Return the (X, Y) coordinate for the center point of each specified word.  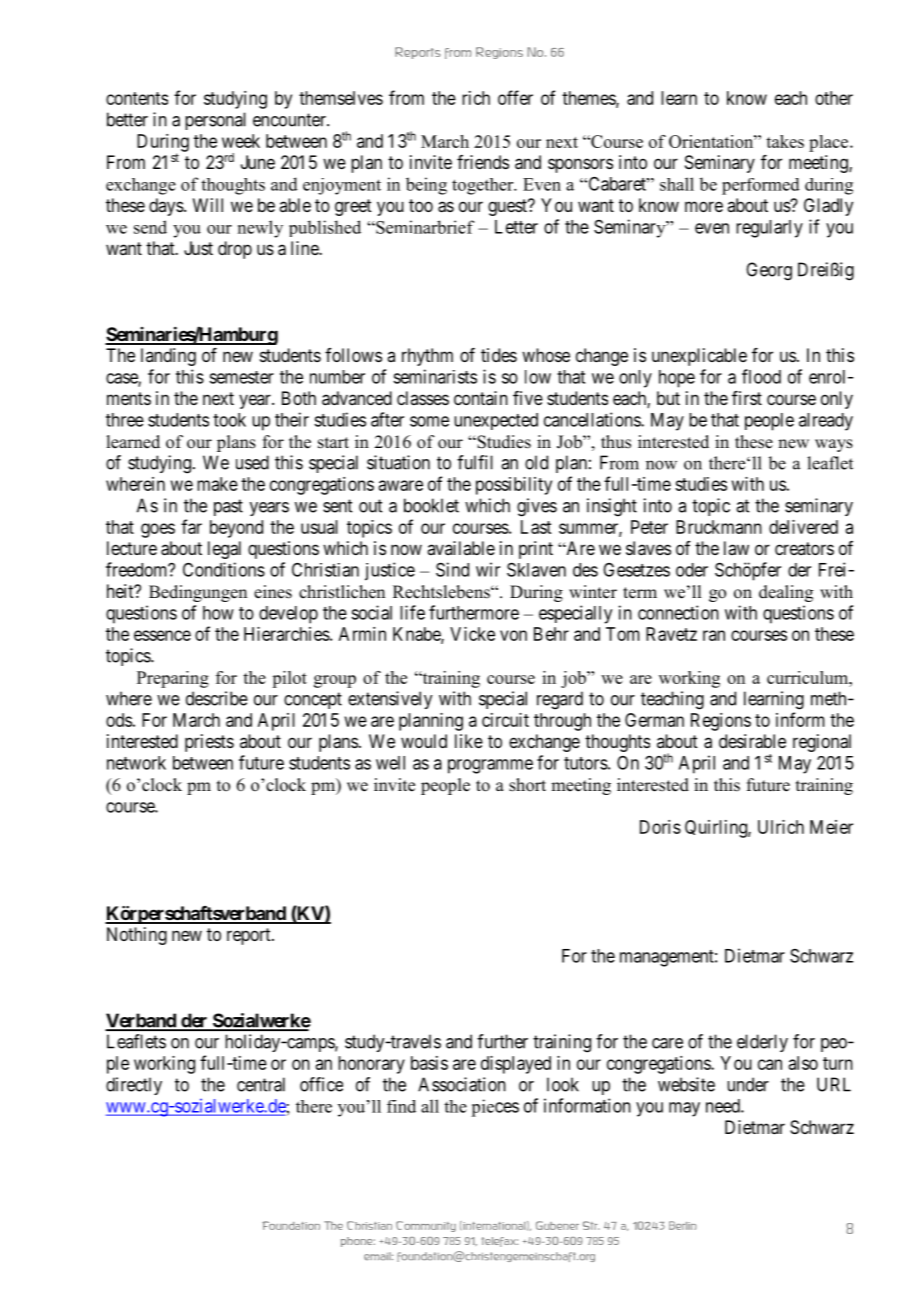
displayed (516, 1065)
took (229, 420)
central (261, 1084)
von (513, 635)
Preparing (173, 679)
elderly (762, 1043)
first (747, 398)
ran (714, 635)
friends (483, 162)
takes (785, 141)
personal (215, 121)
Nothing (137, 936)
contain (481, 398)
